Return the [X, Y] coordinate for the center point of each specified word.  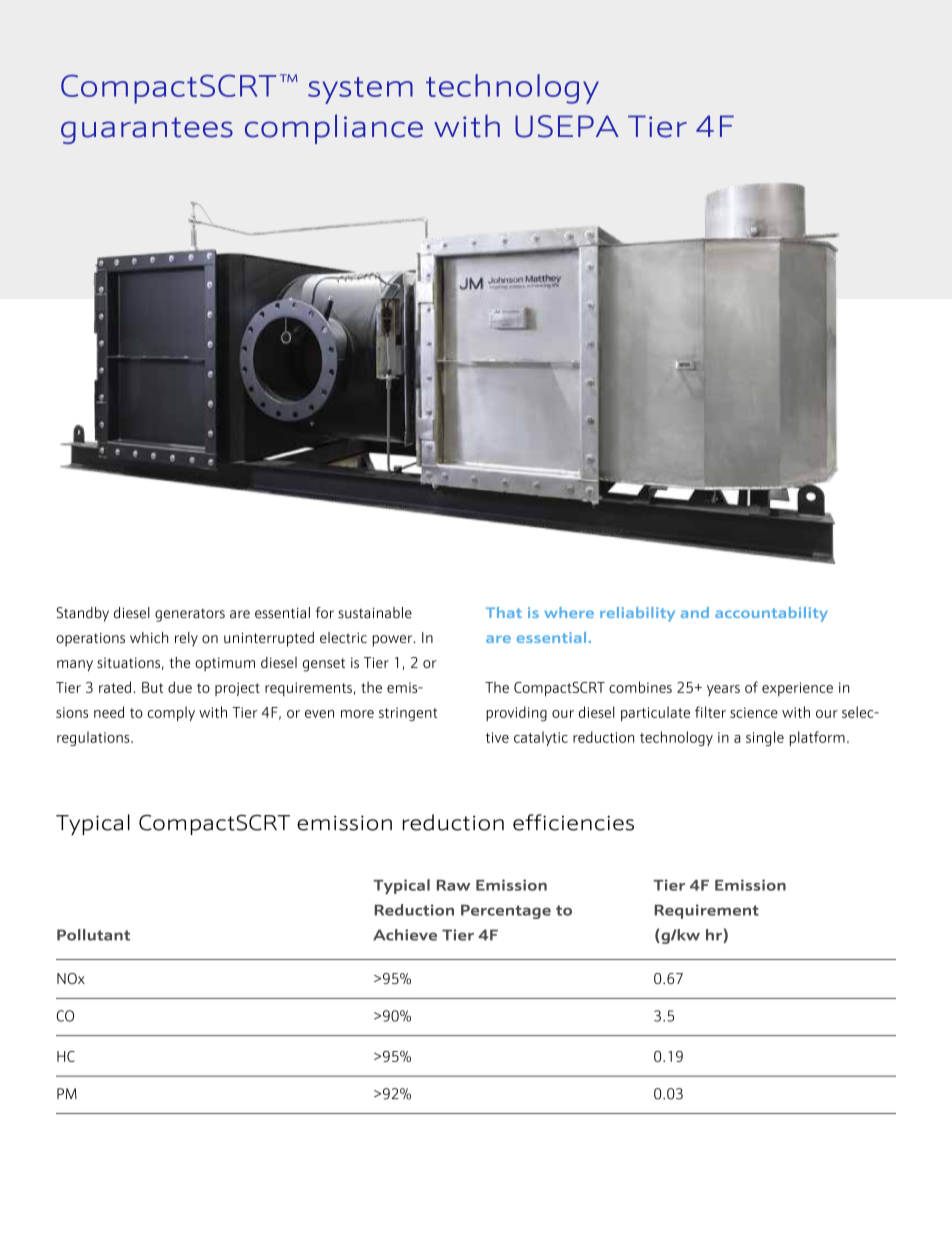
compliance [334, 129]
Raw [453, 885]
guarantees [147, 130]
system [360, 90]
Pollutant [93, 935]
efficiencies [573, 822]
